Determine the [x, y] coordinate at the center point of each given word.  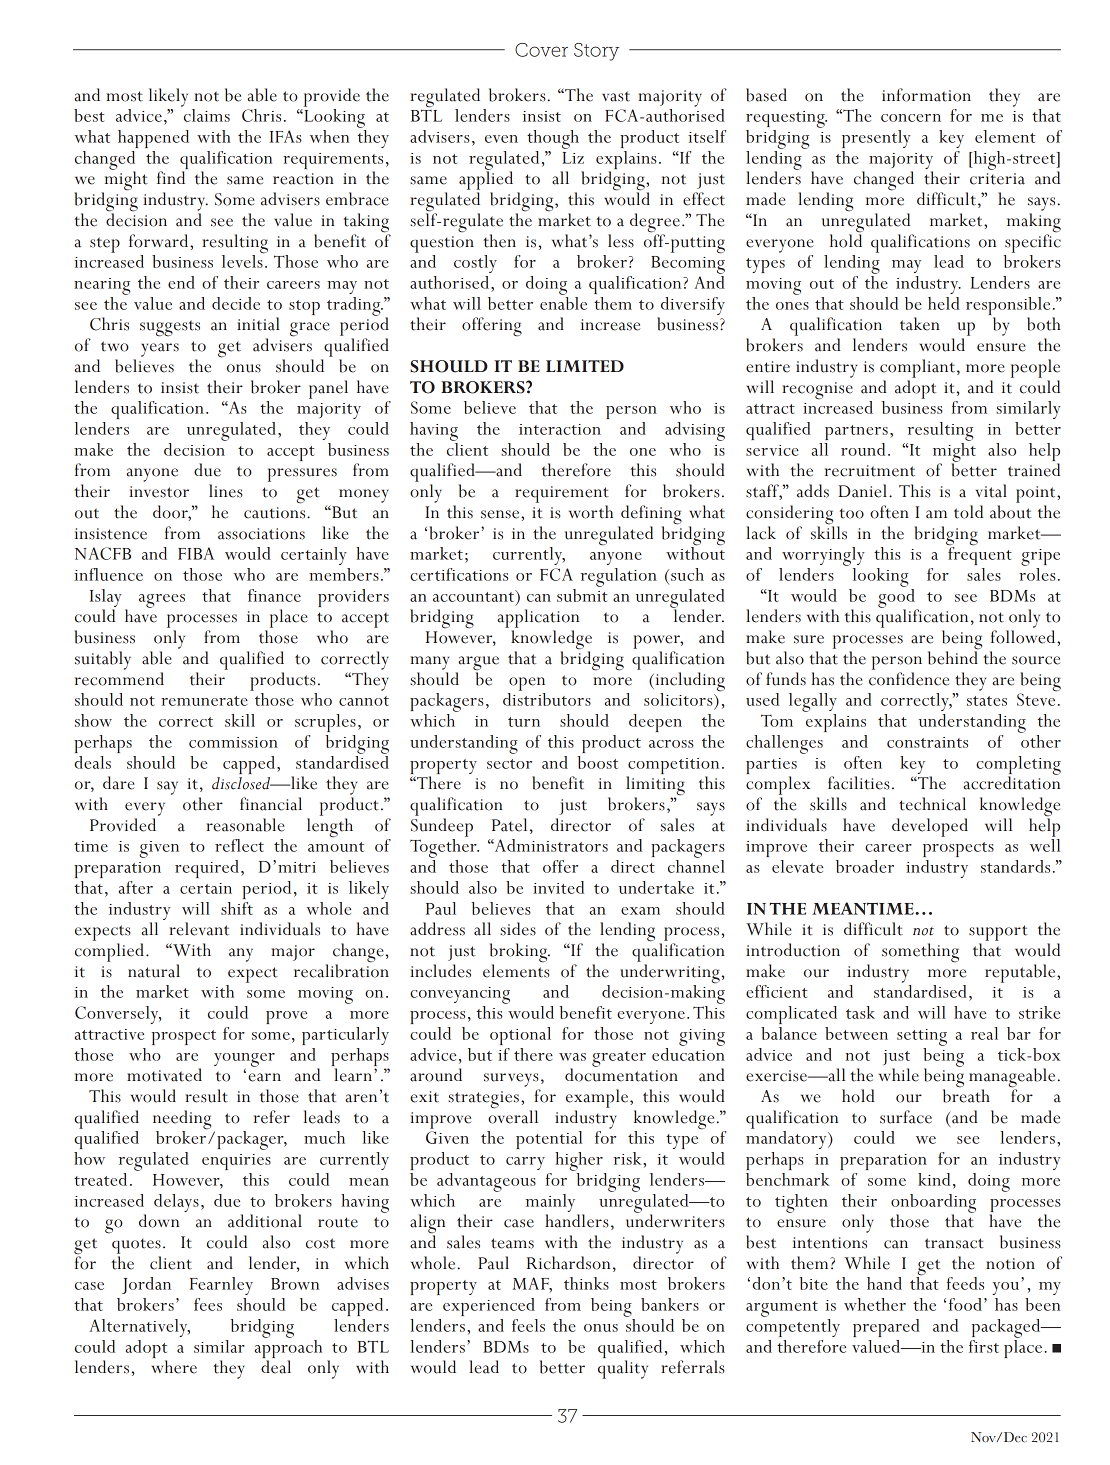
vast [616, 96]
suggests [170, 328]
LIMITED [585, 366]
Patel [509, 825]
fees [208, 1304]
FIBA [196, 553]
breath [966, 1095]
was [572, 1057]
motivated [164, 1075]
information [926, 95]
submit [582, 594]
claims [207, 115]
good [897, 598]
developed [930, 827]
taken [920, 324]
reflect [239, 845]
